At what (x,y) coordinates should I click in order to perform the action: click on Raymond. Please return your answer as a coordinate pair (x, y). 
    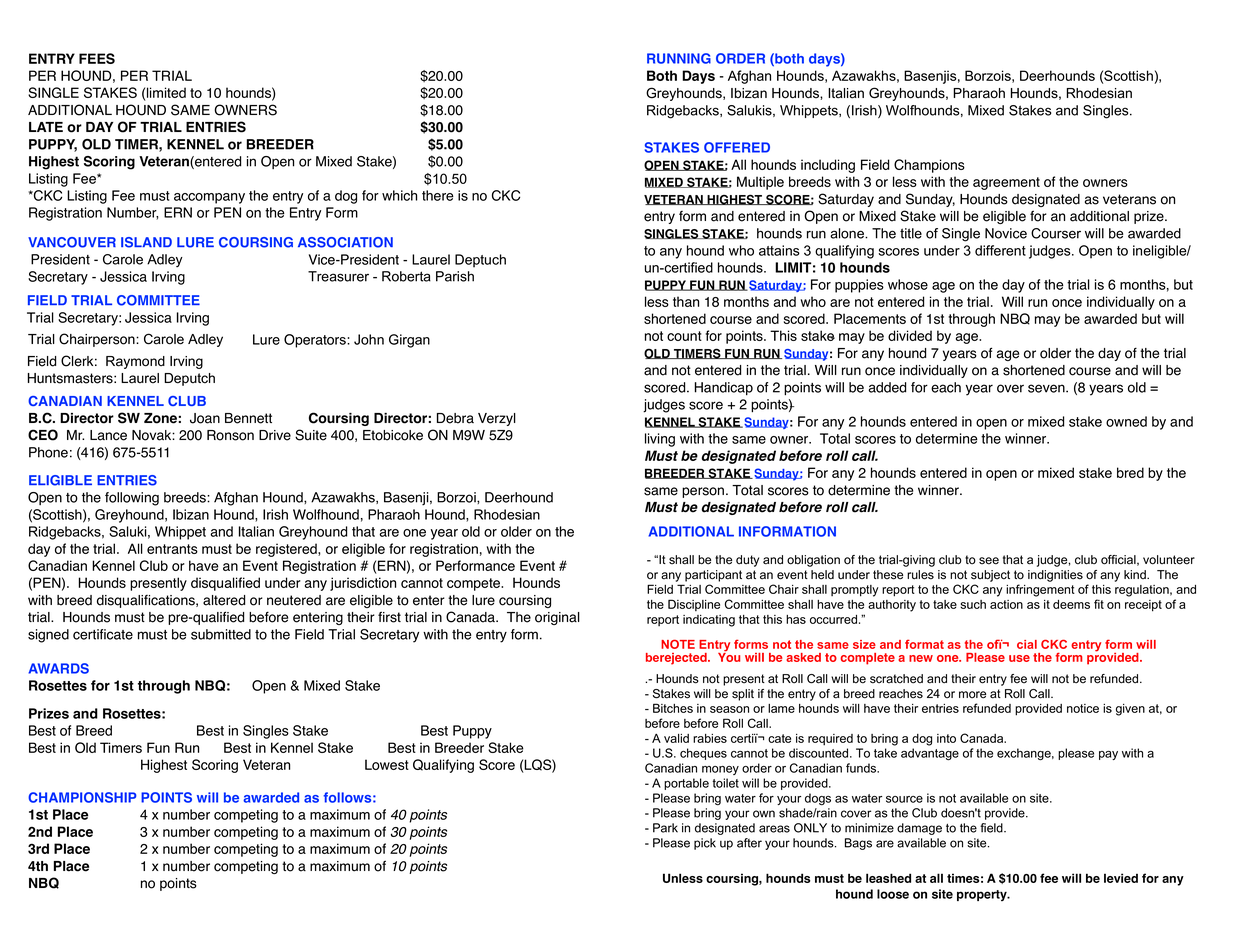
    Looking at the image, I should click on (135, 362).
